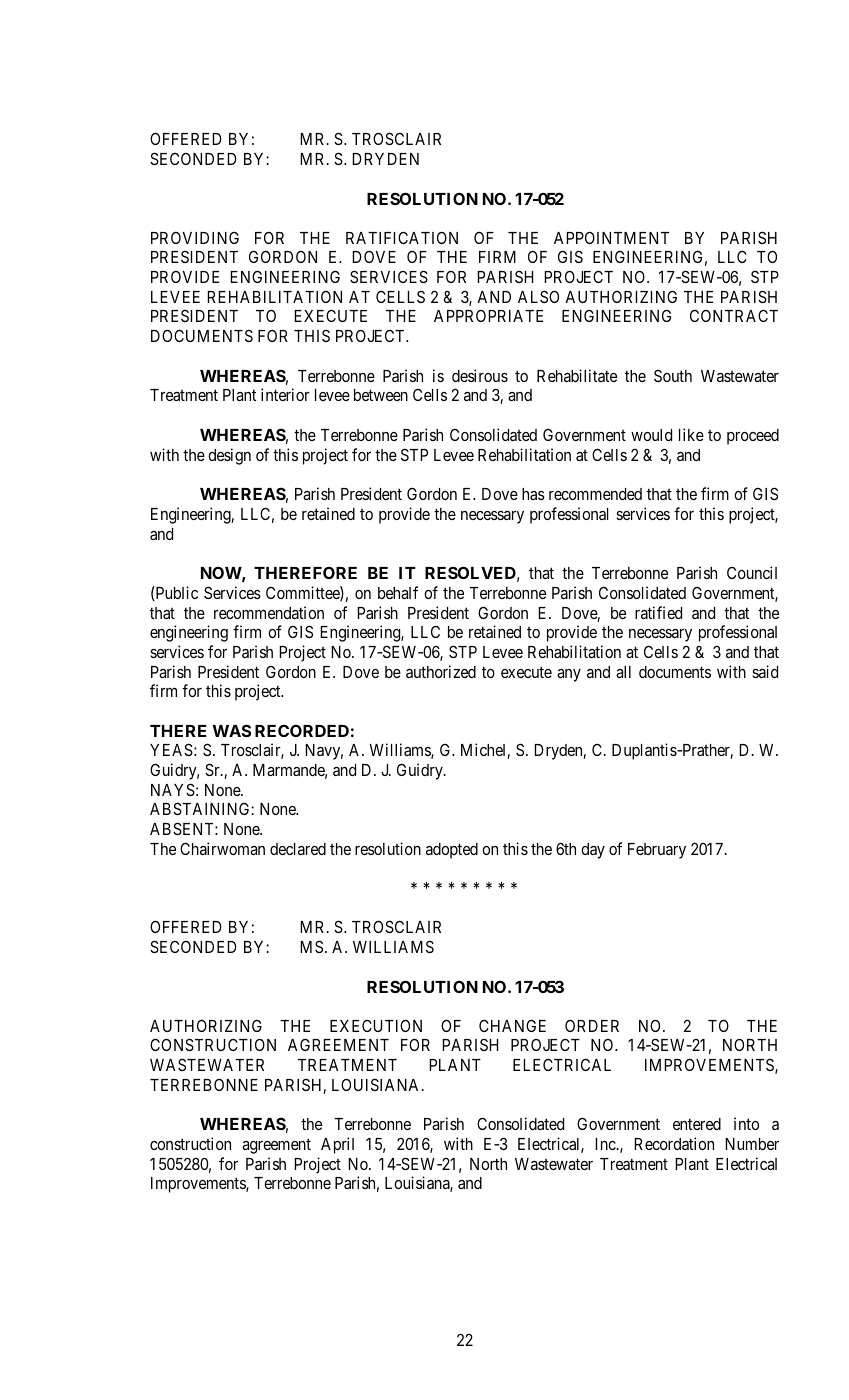  What do you see at coordinates (734, 315) in the screenshot?
I see `CONTRACT` at bounding box center [734, 315].
